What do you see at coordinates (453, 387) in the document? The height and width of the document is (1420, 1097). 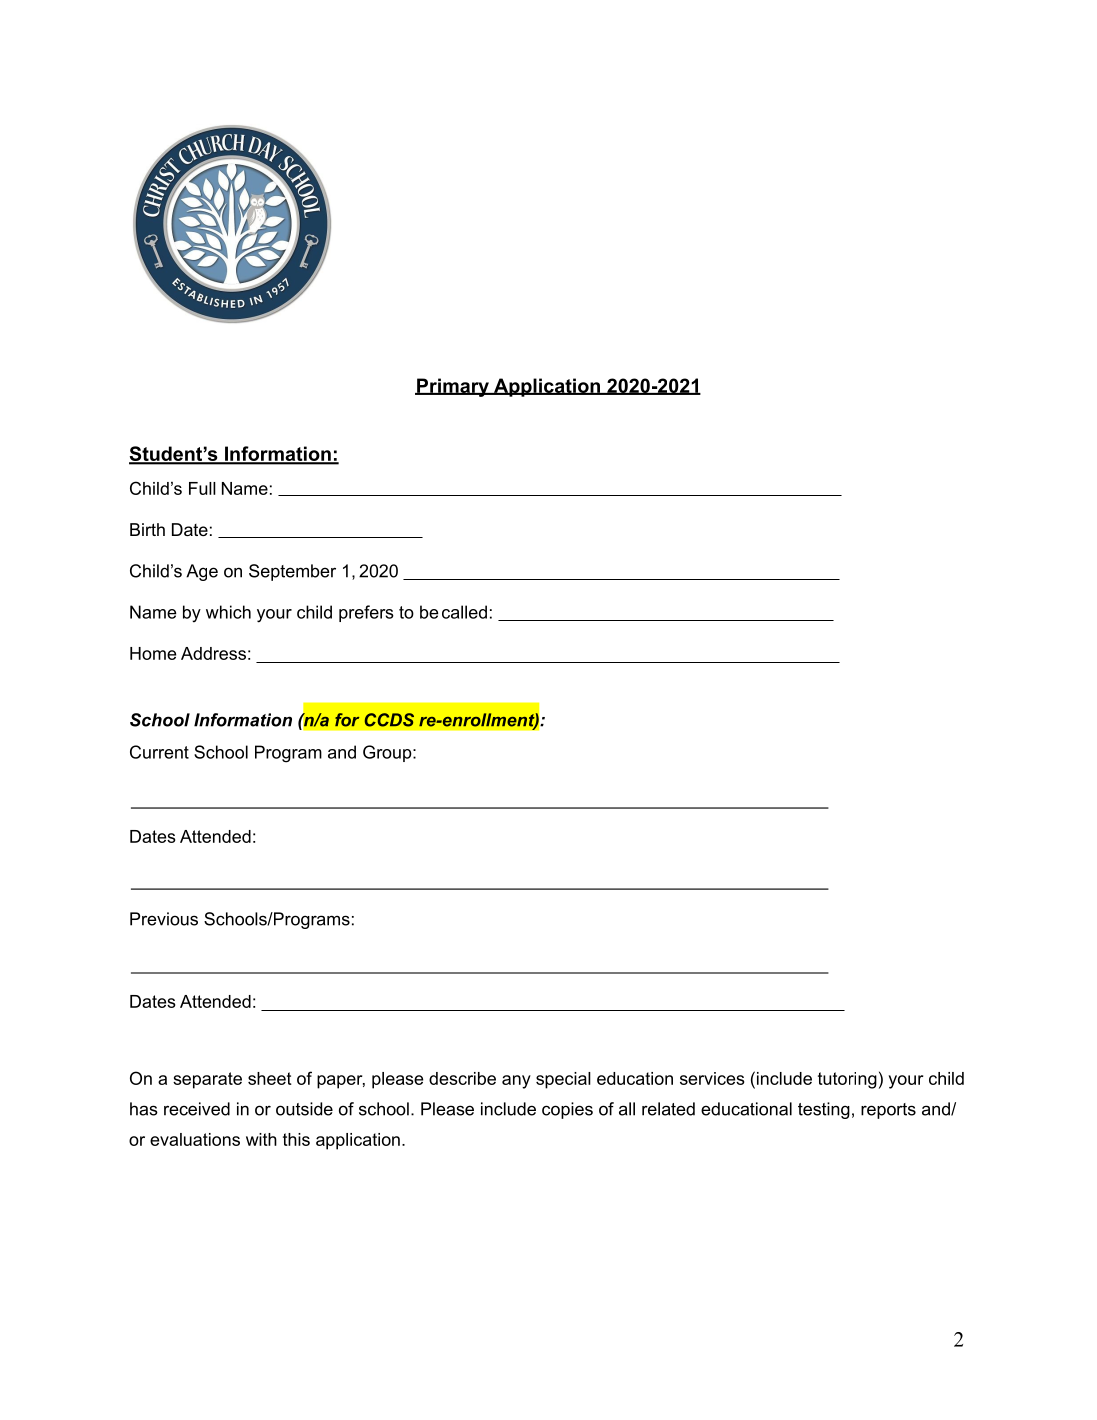 I see `Primary` at bounding box center [453, 387].
